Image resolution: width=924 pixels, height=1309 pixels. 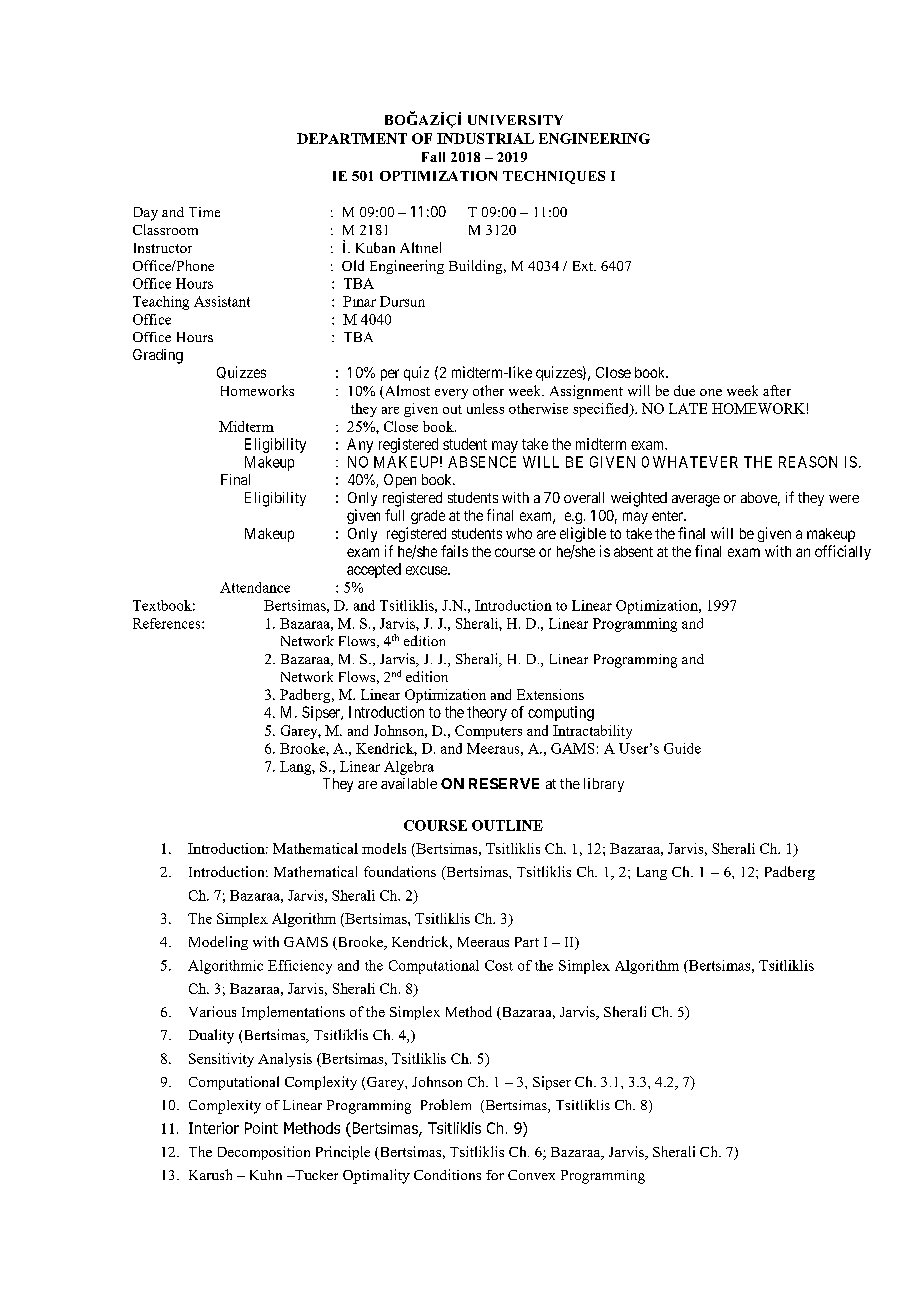 What do you see at coordinates (485, 138) in the screenshot?
I see `INDUSTRIAL` at bounding box center [485, 138].
